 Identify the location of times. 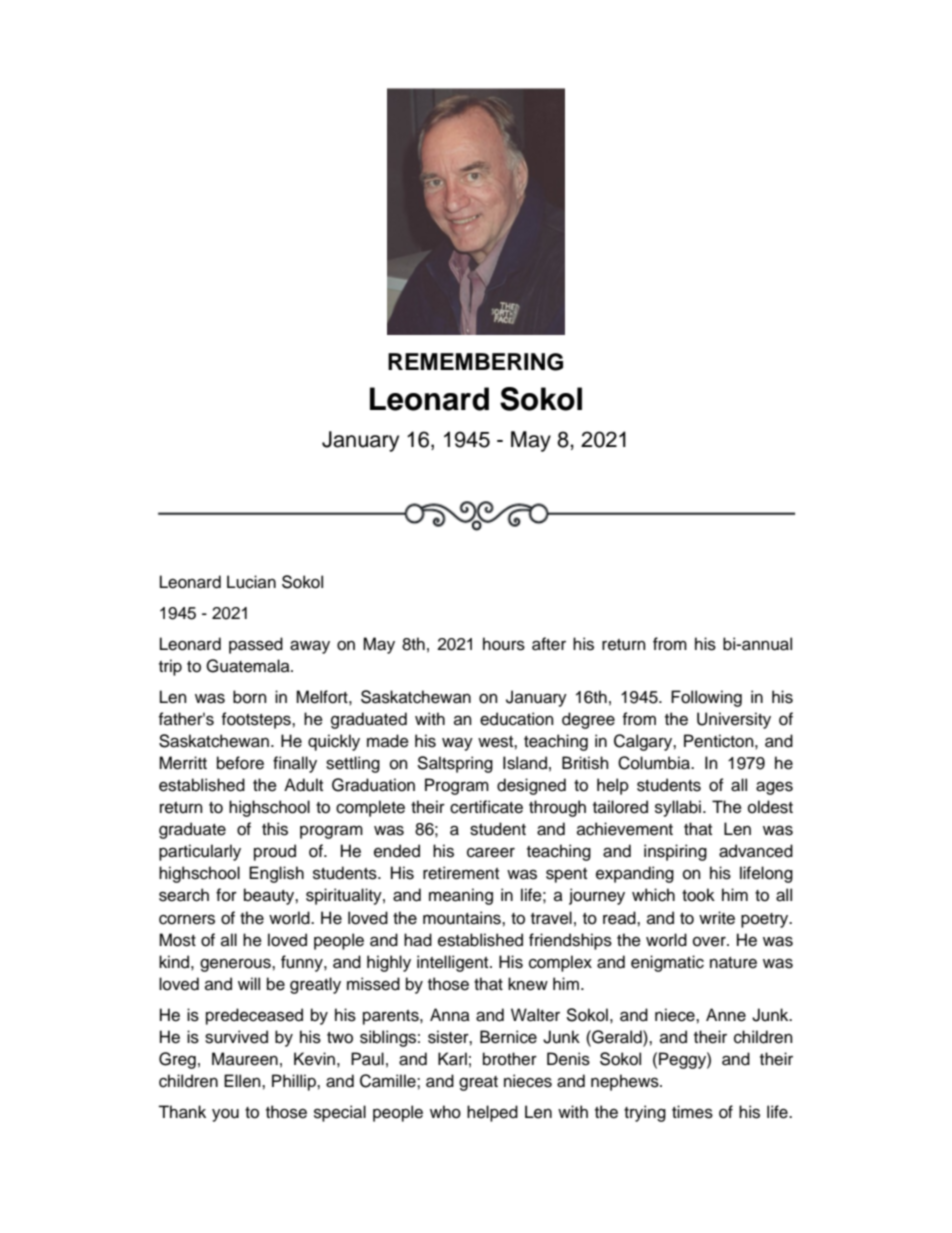
(692, 1112).
